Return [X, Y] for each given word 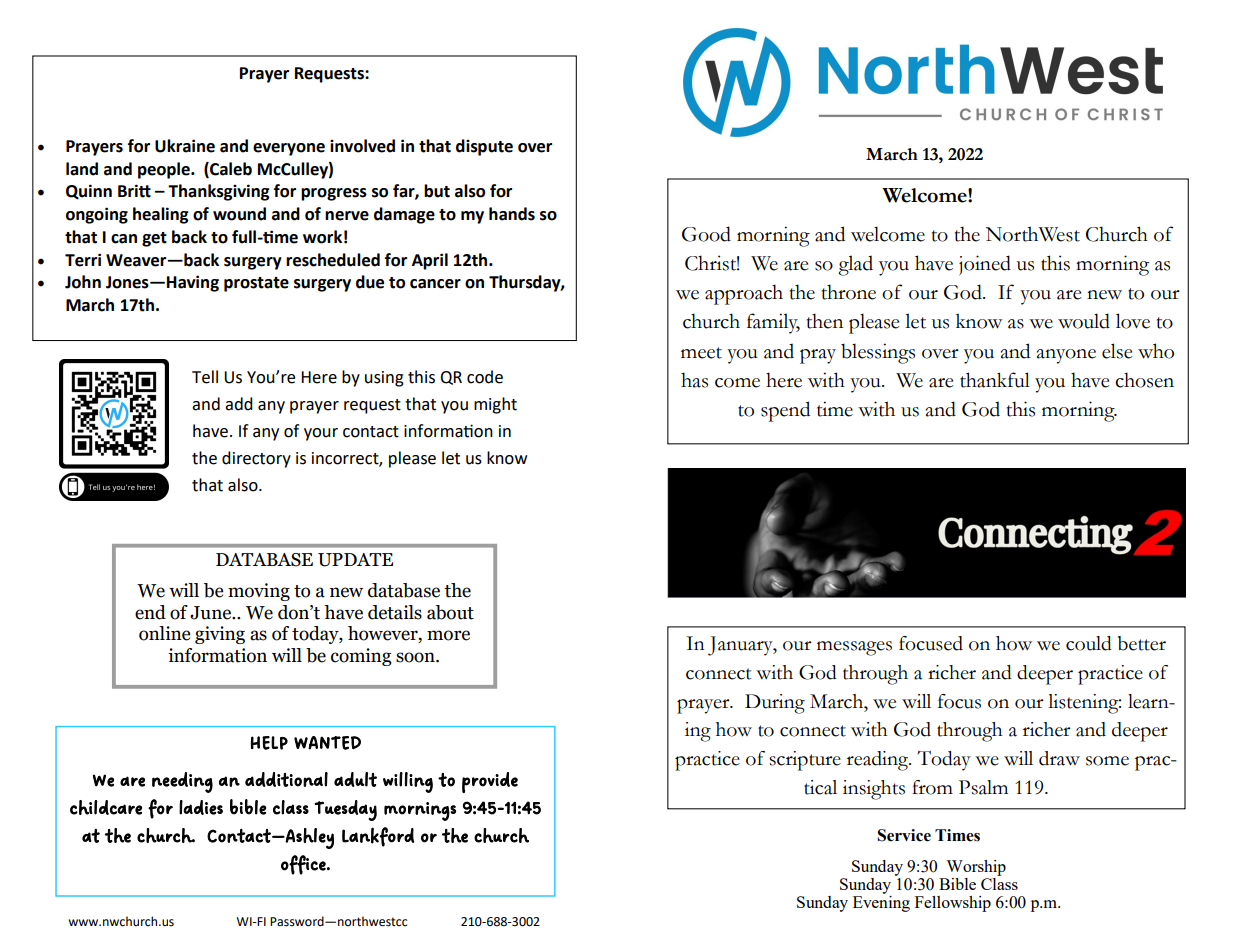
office [304, 865]
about [450, 612]
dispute [484, 147]
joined [985, 265]
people [165, 170]
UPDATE [355, 560]
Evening [881, 902]
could [1089, 643]
